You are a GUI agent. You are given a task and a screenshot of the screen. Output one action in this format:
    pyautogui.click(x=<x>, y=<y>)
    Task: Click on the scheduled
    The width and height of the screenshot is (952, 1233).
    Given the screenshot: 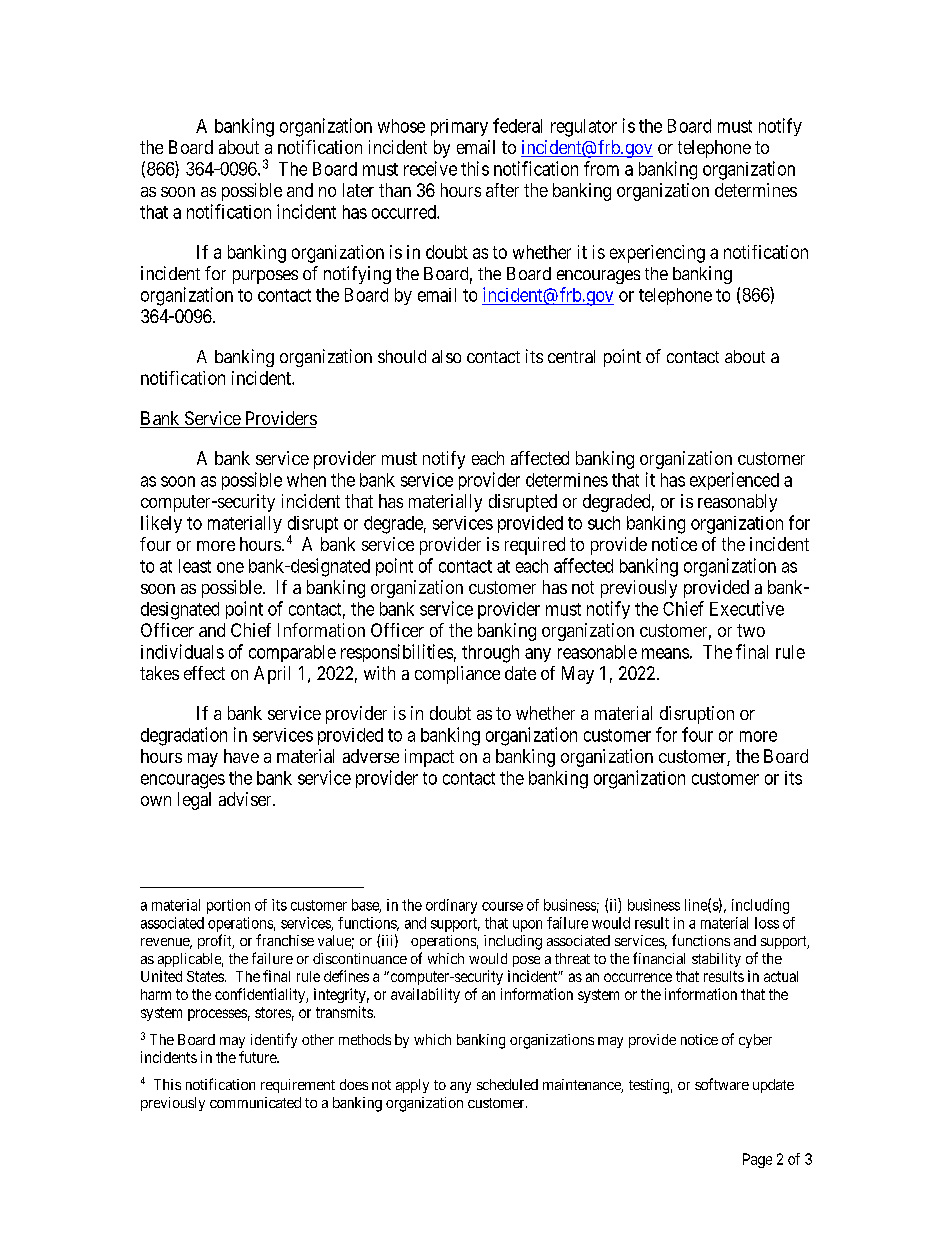 What is the action you would take?
    pyautogui.click(x=507, y=1084)
